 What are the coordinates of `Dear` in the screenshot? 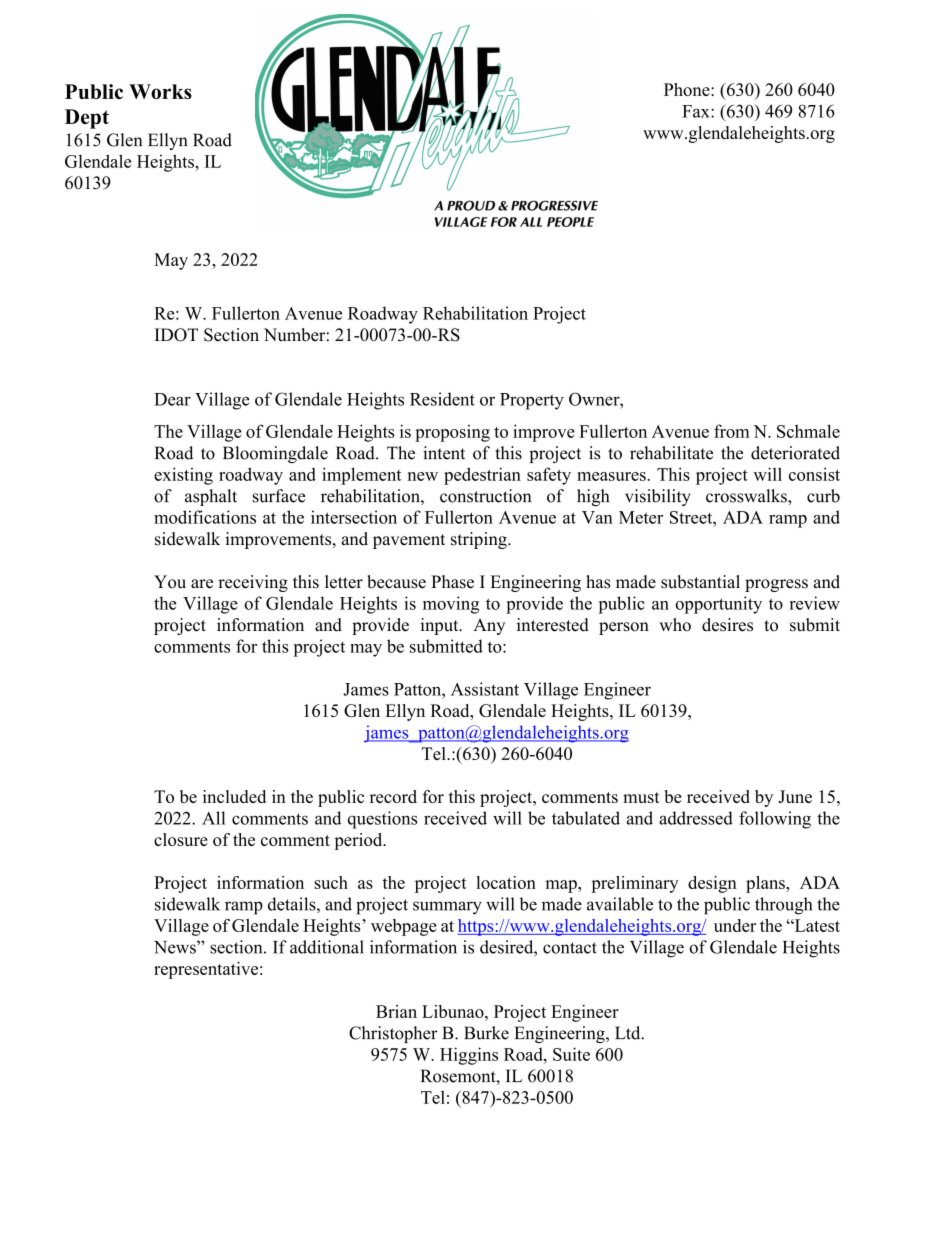 It's located at (172, 399).
